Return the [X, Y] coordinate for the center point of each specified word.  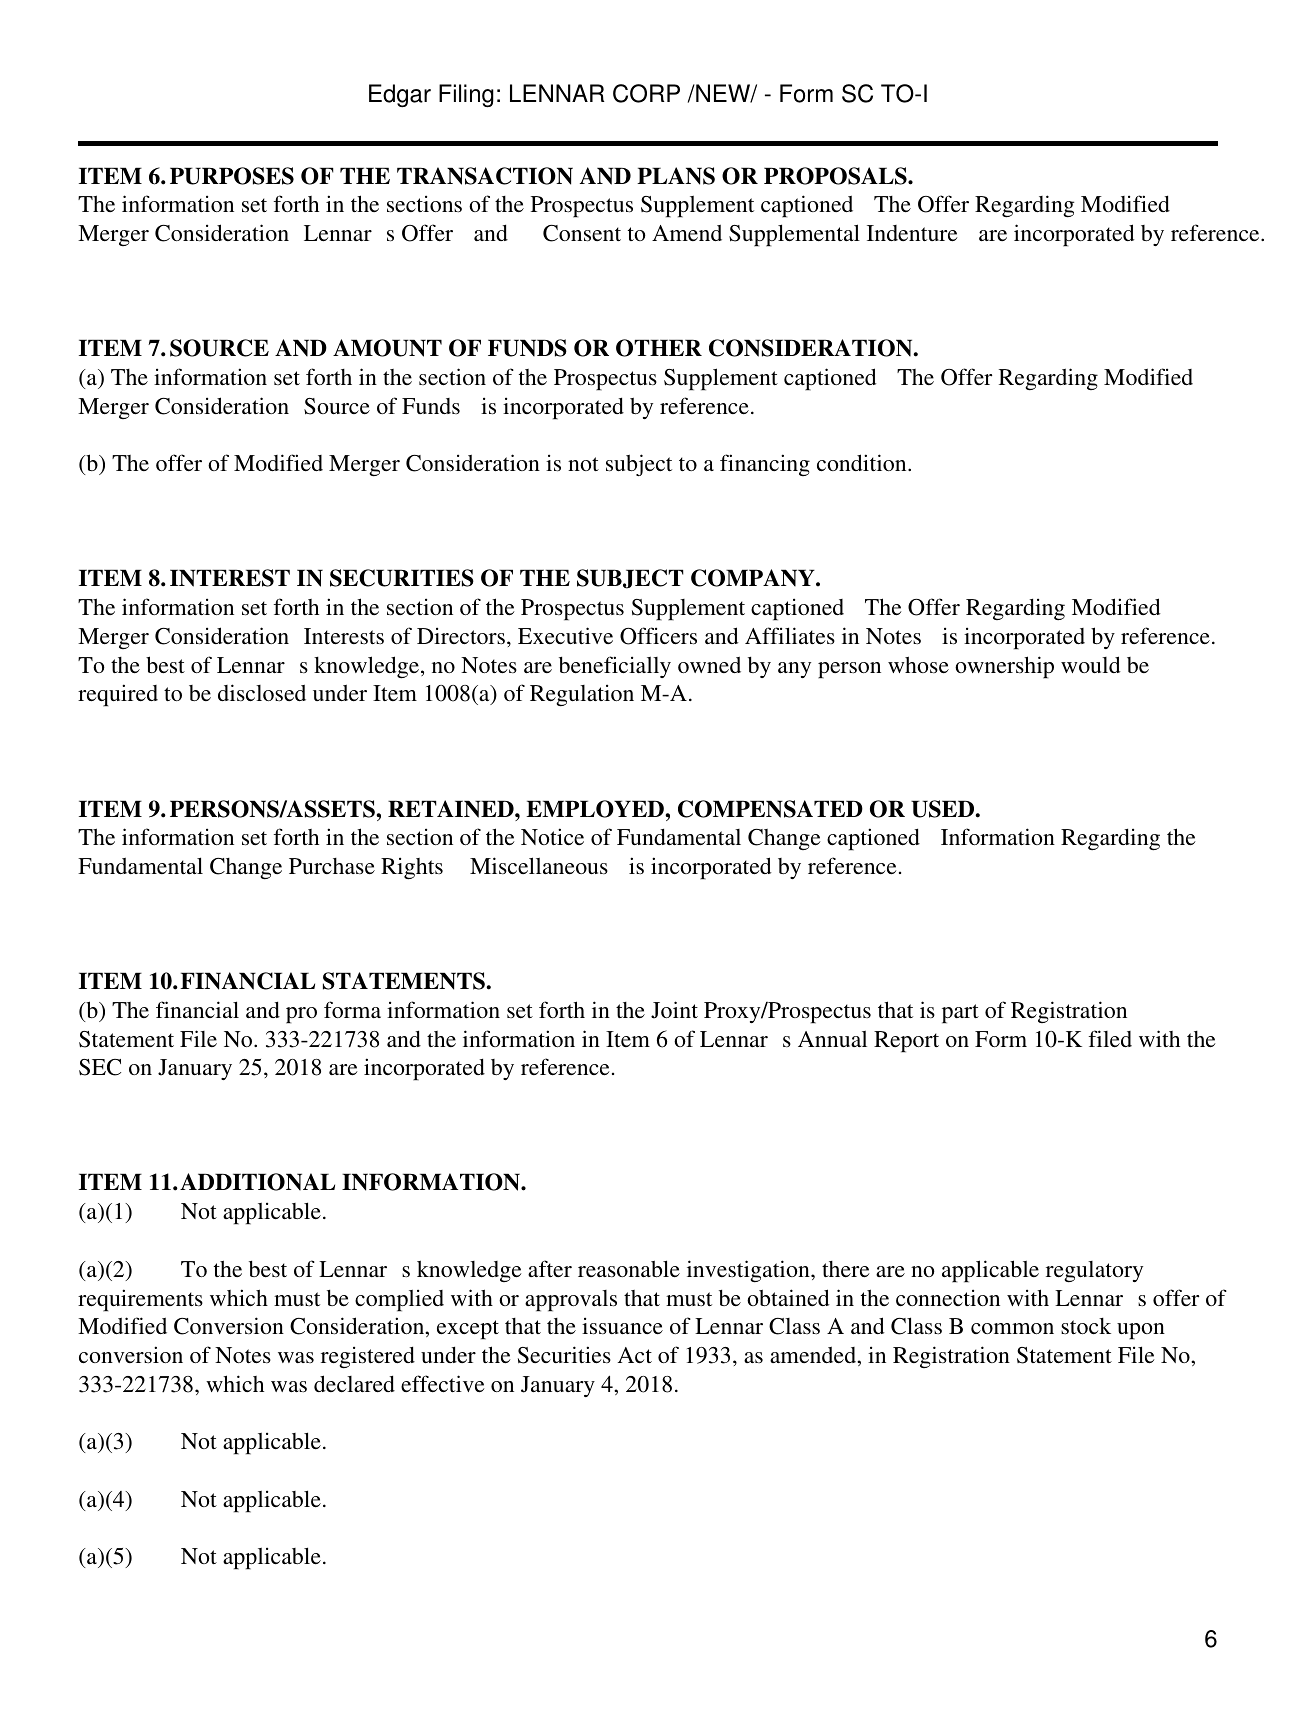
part [960, 1014]
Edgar [400, 96]
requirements [140, 1300]
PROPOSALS [836, 176]
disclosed [262, 693]
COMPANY [754, 578]
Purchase [332, 866]
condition [863, 462]
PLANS [676, 176]
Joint [674, 1010]
